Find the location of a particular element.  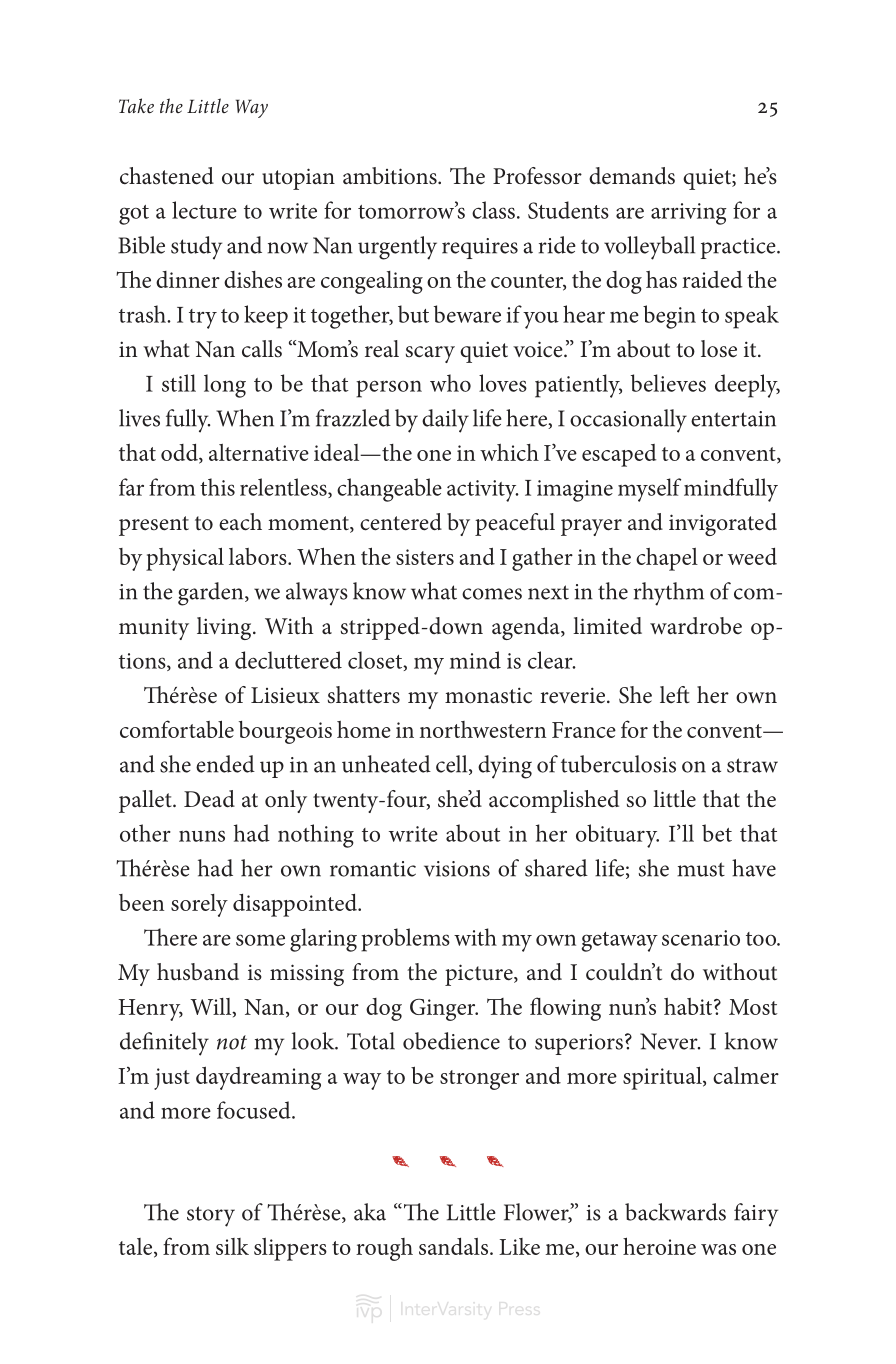

daily is located at coordinates (445, 421).
